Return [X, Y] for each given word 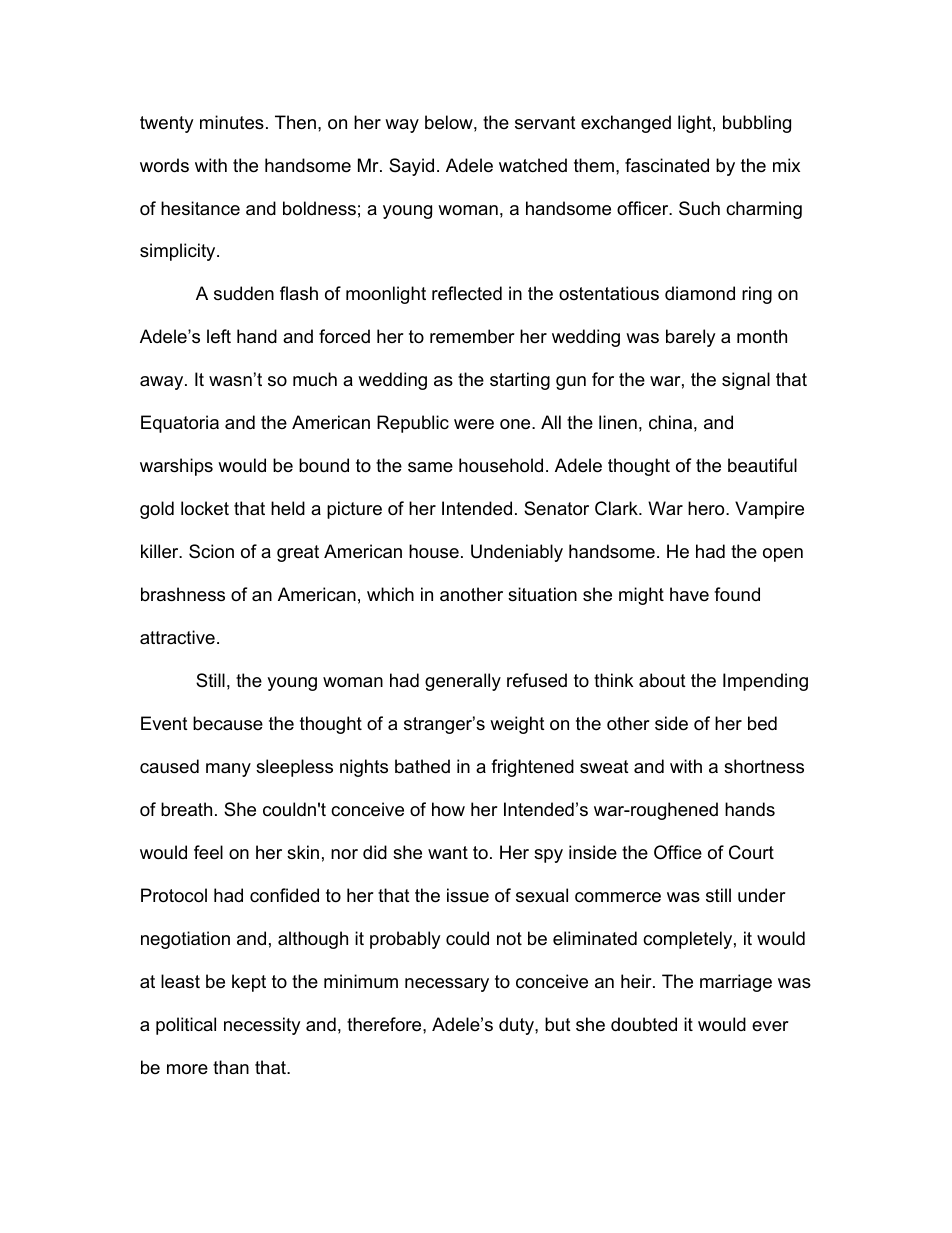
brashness [183, 594]
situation [542, 594]
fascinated [667, 165]
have [689, 594]
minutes [232, 122]
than [231, 1067]
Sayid [411, 167]
